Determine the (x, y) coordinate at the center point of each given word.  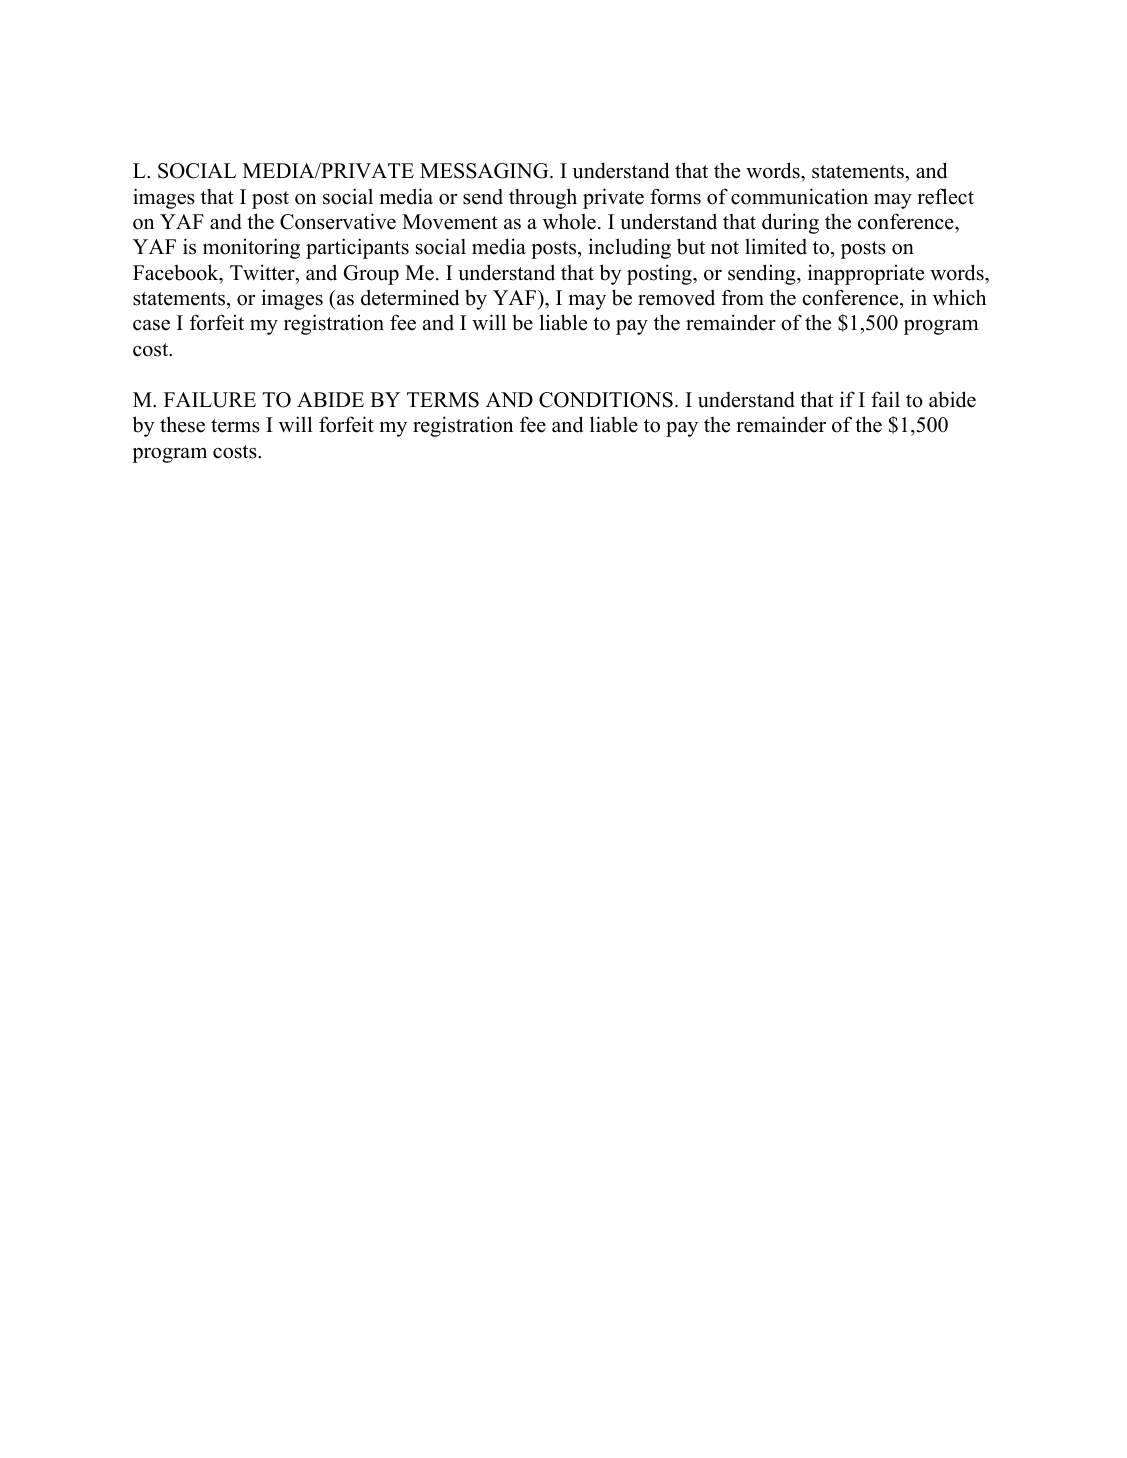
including (629, 248)
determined (410, 297)
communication (799, 196)
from (743, 297)
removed (676, 297)
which (959, 297)
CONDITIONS (606, 400)
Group (371, 275)
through (543, 198)
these (182, 424)
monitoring (251, 248)
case (151, 325)
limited (776, 246)
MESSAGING (485, 171)
